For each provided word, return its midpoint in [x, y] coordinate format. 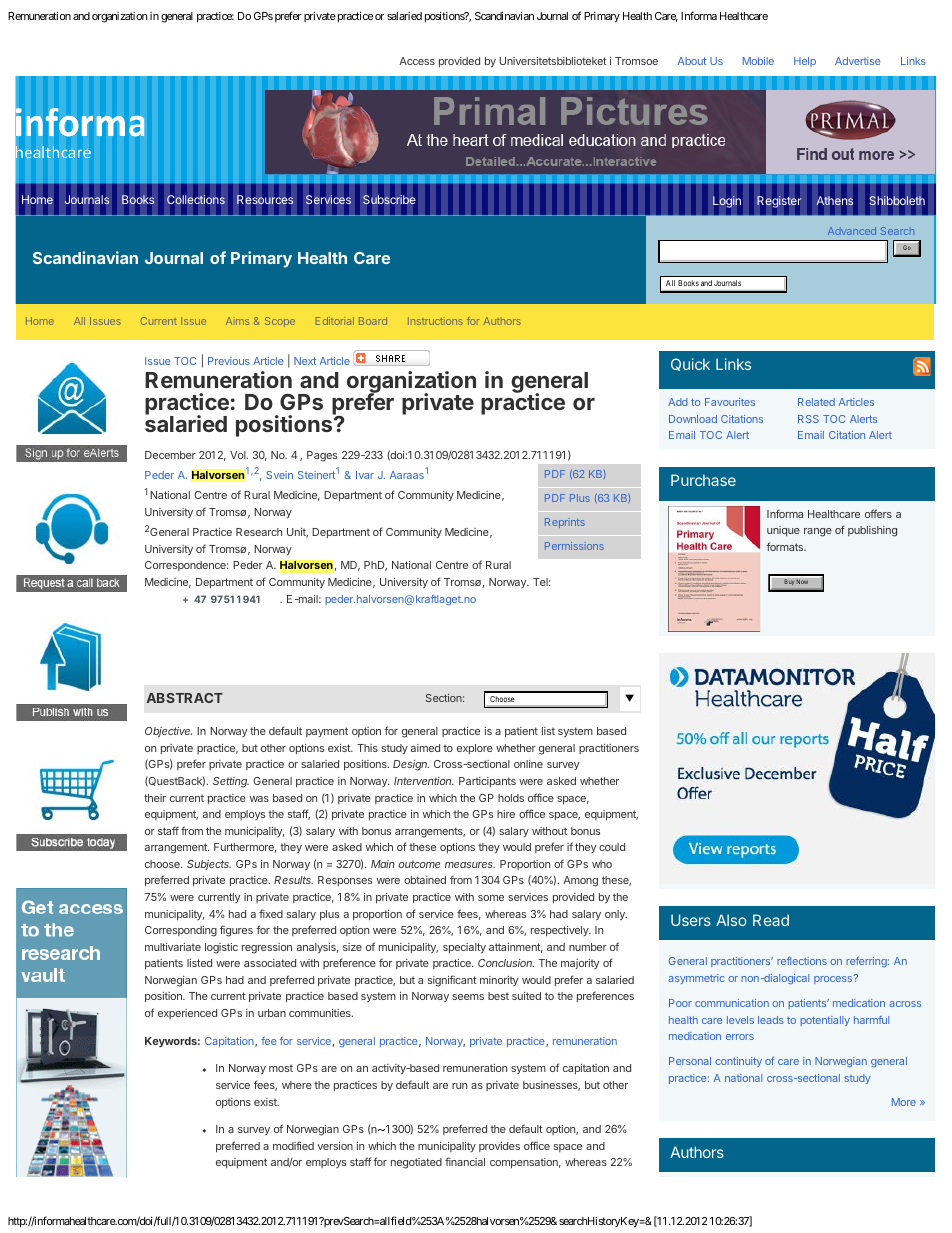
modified [293, 1145]
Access [417, 61]
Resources [265, 199]
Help [805, 62]
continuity [739, 1062]
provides [499, 1147]
